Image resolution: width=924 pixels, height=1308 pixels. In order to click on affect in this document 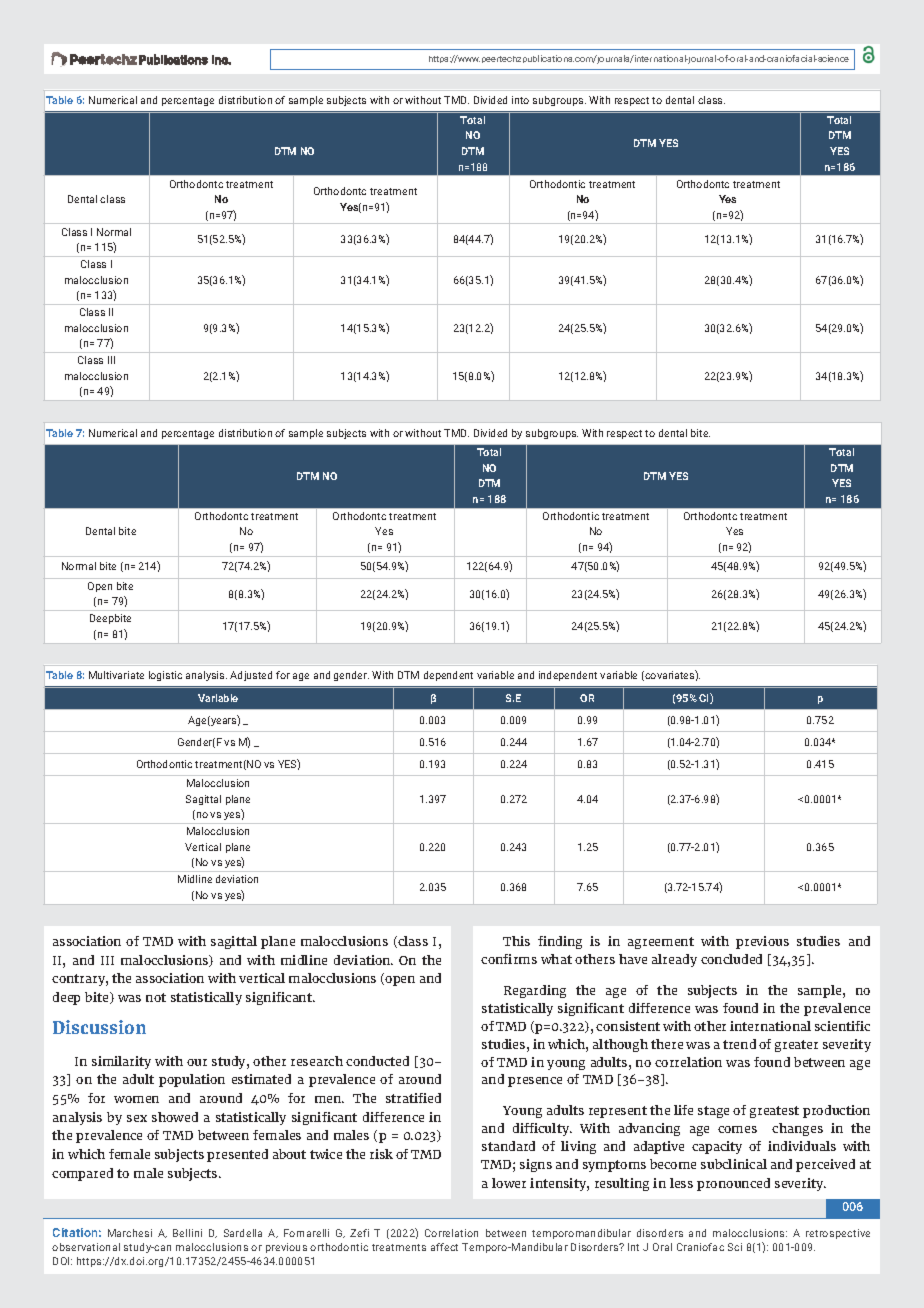, I will do `click(444, 1247)`.
